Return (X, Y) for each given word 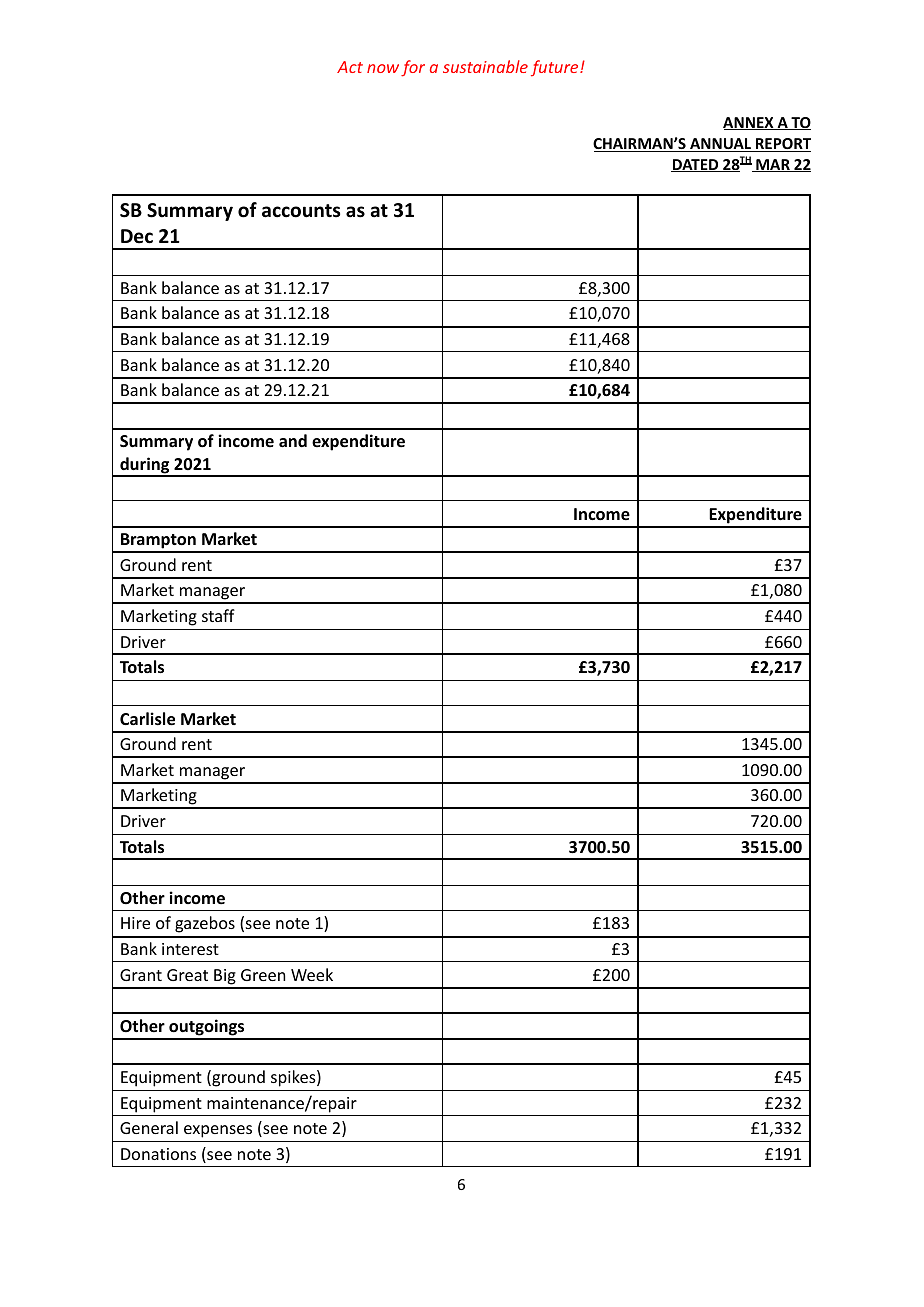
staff (218, 615)
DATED (696, 165)
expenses (218, 1131)
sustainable (485, 66)
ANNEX (749, 123)
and (293, 440)
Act (350, 67)
